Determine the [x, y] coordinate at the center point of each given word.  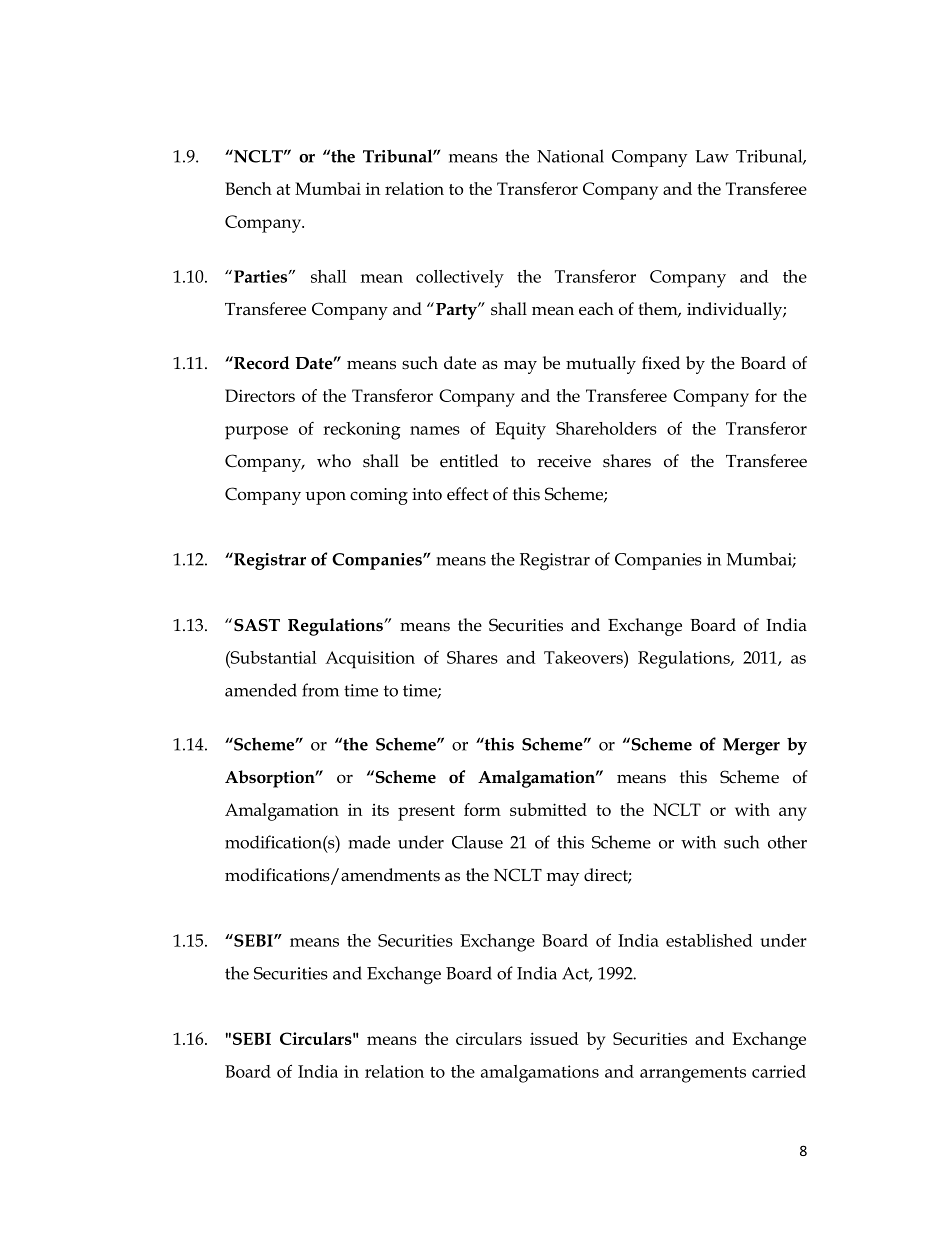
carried [779, 1071]
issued [554, 1038]
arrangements [693, 1075]
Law [712, 156]
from [320, 690]
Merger [751, 746]
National [570, 156]
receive [564, 461]
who [334, 461]
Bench [248, 188]
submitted [548, 809]
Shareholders [606, 428]
